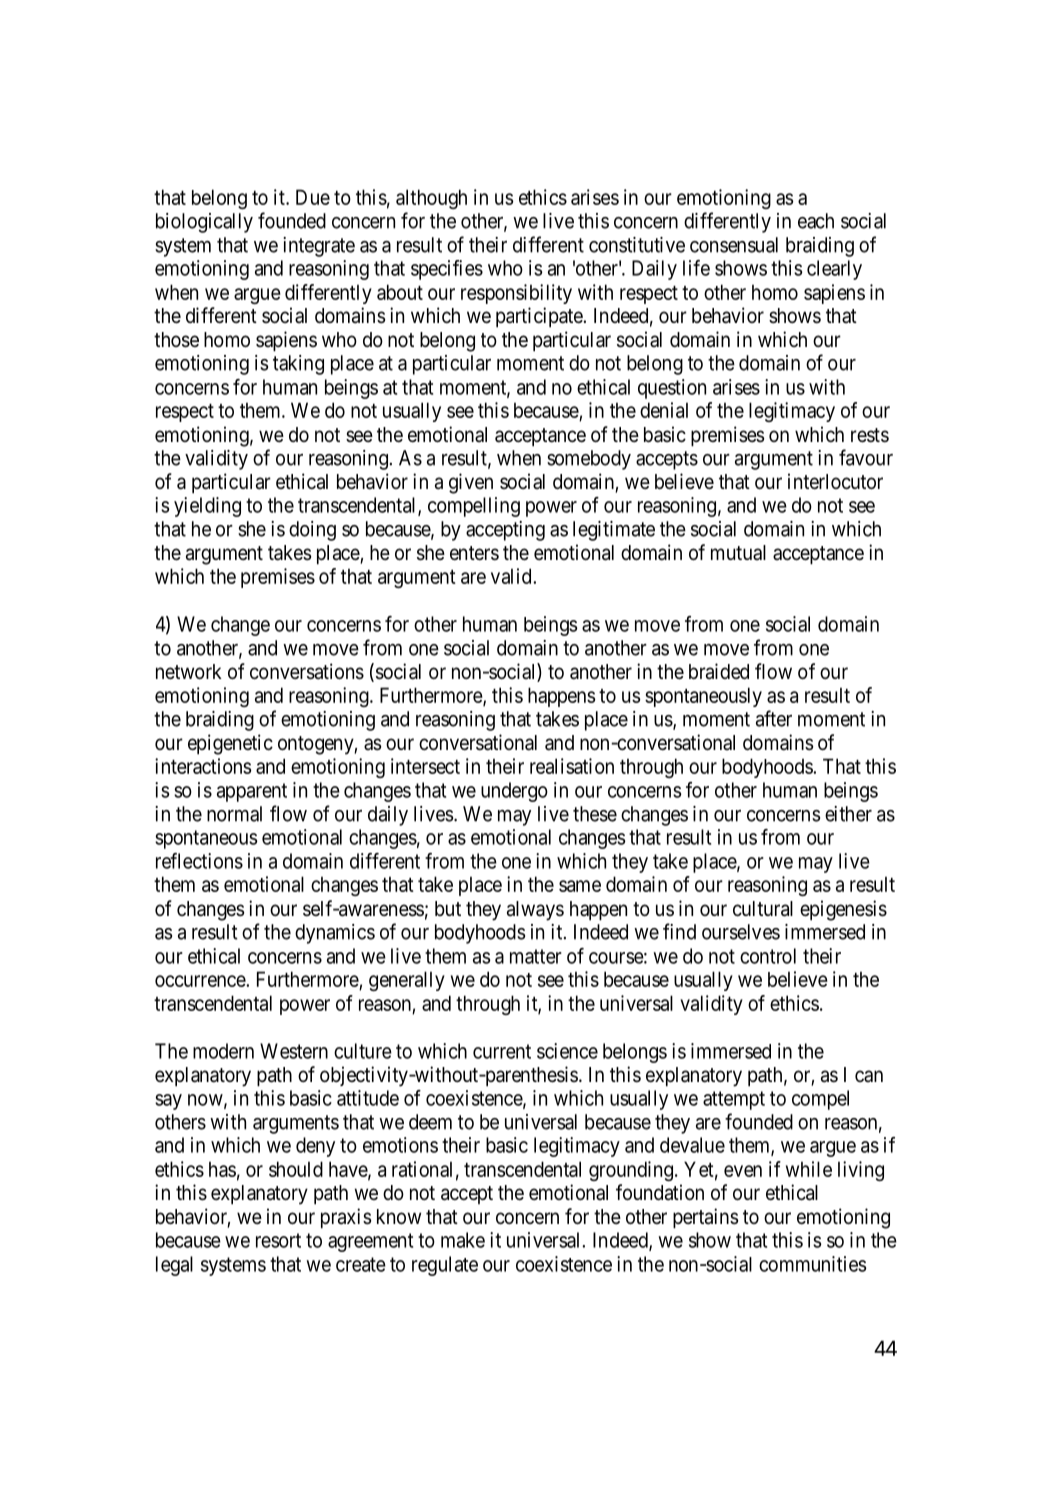 The image size is (1050, 1485). Describe the element at coordinates (516, 294) in the document. I see `responsibility` at that location.
